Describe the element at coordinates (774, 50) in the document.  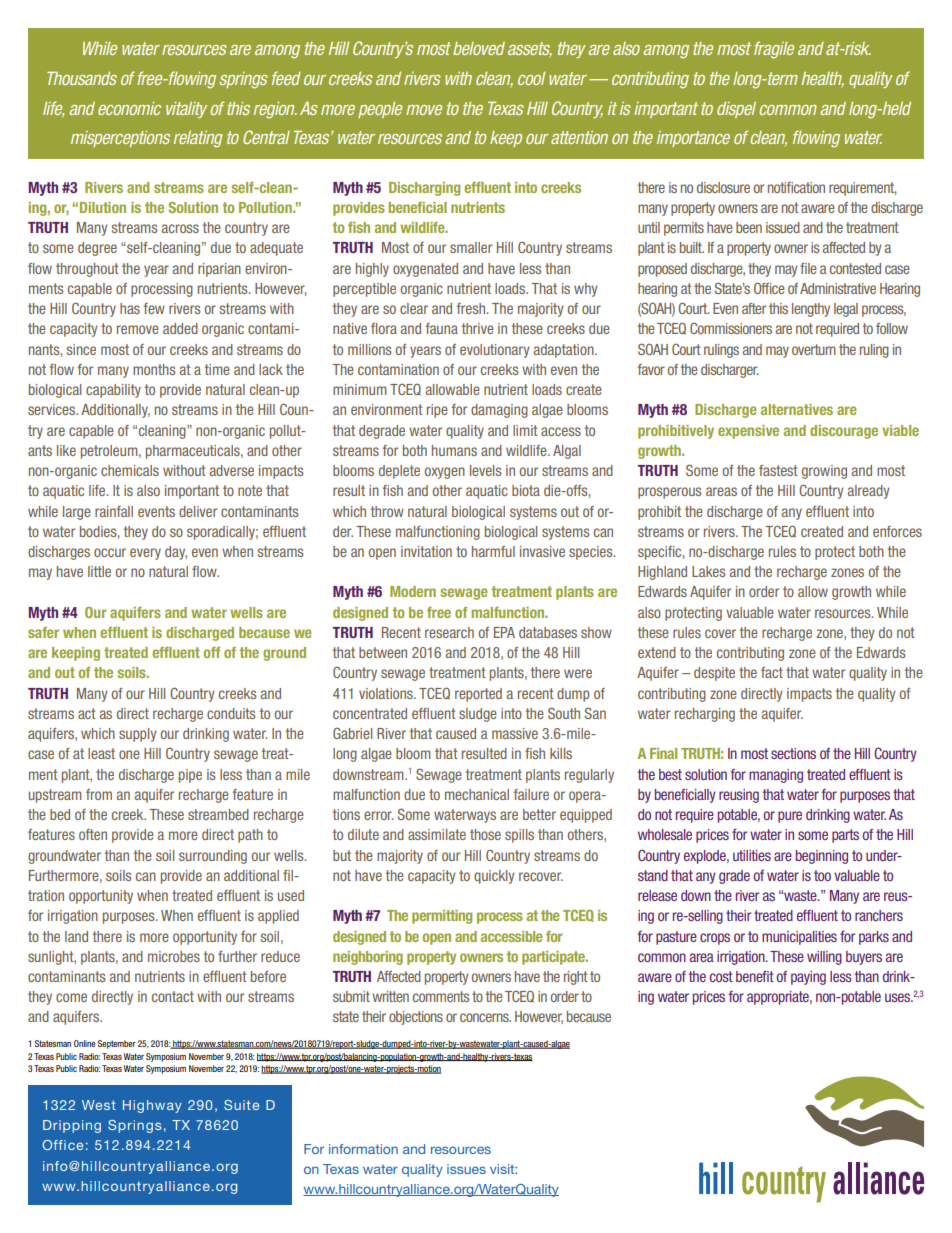
I see `fragile` at that location.
